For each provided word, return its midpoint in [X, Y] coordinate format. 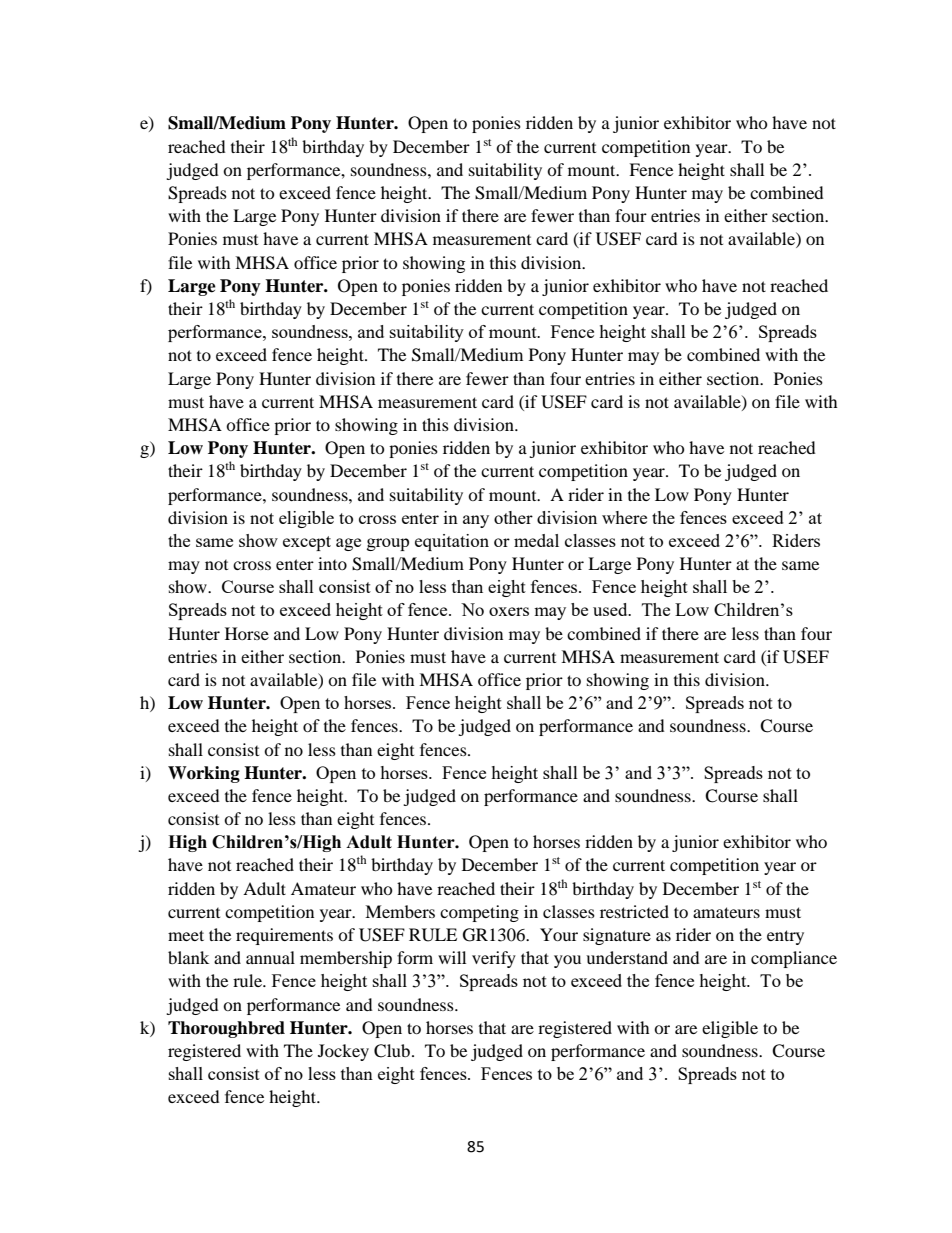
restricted [634, 911]
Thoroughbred [226, 1029]
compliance [794, 959]
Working [204, 774]
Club [392, 1051]
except [307, 543]
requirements [284, 936]
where [624, 517]
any [476, 521]
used [611, 609]
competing [479, 913]
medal [536, 540]
